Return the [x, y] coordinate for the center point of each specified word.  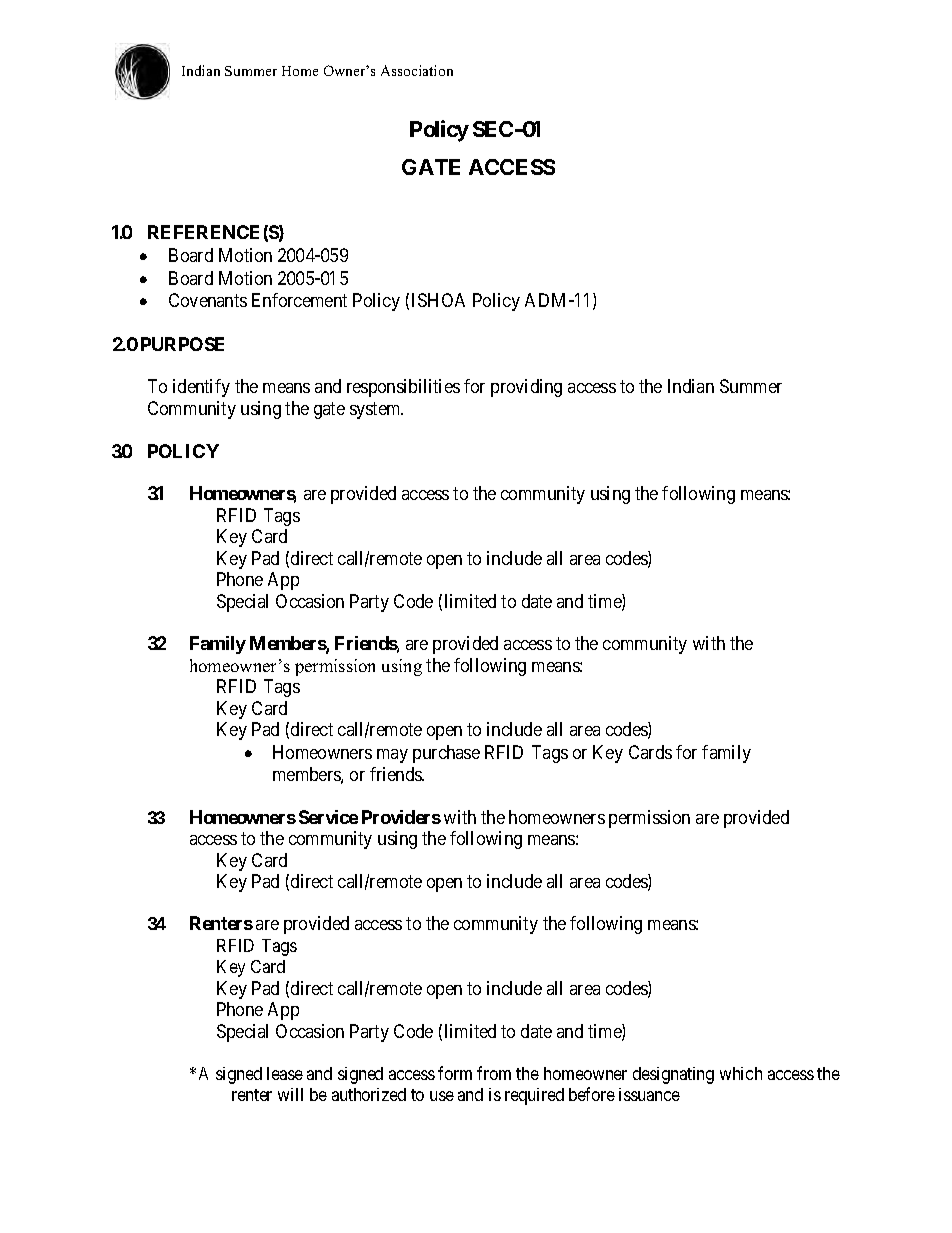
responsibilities [403, 388]
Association [417, 70]
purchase [446, 754]
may [392, 756]
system [376, 410]
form [455, 1073]
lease [285, 1073]
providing [526, 388]
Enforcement [299, 300]
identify [201, 388]
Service [328, 817]
